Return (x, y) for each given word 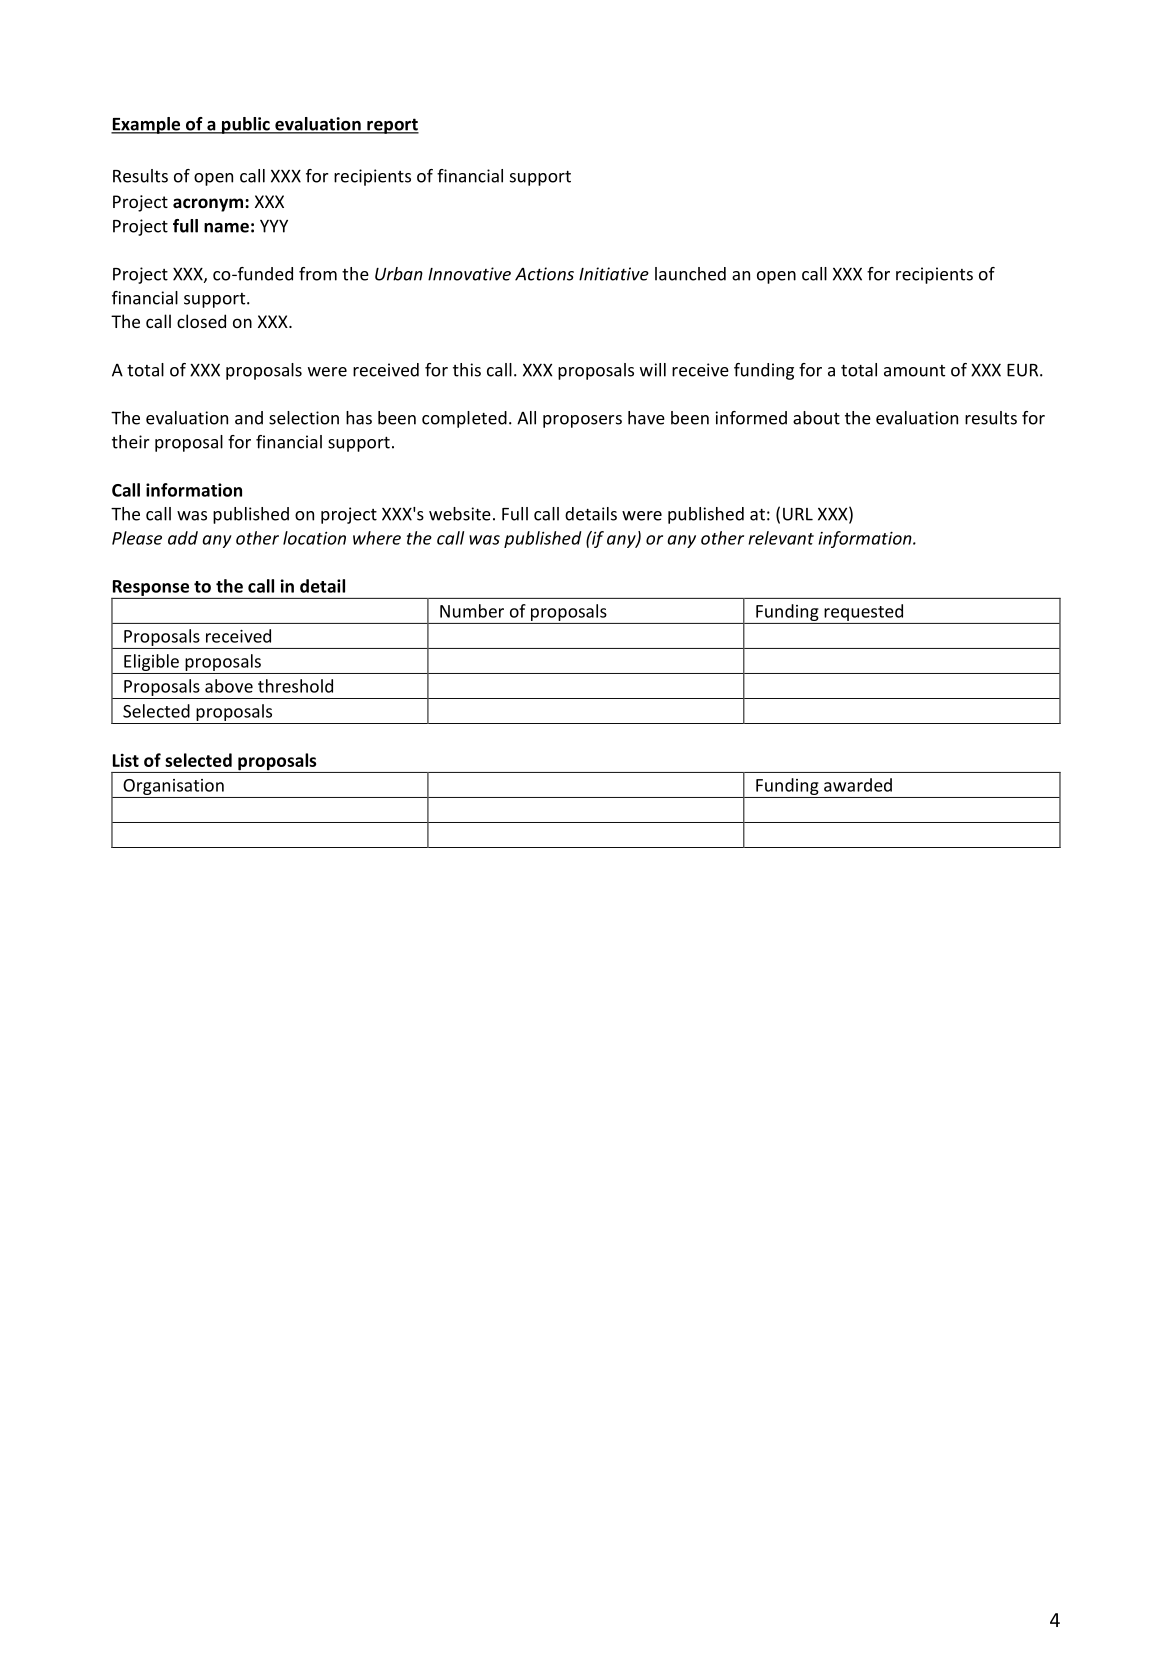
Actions (544, 274)
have (646, 418)
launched (690, 274)
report (392, 126)
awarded (858, 785)
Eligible (151, 662)
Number (472, 611)
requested (863, 612)
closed (201, 321)
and (249, 418)
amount (914, 371)
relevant (781, 538)
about (816, 418)
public (246, 125)
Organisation (173, 787)
